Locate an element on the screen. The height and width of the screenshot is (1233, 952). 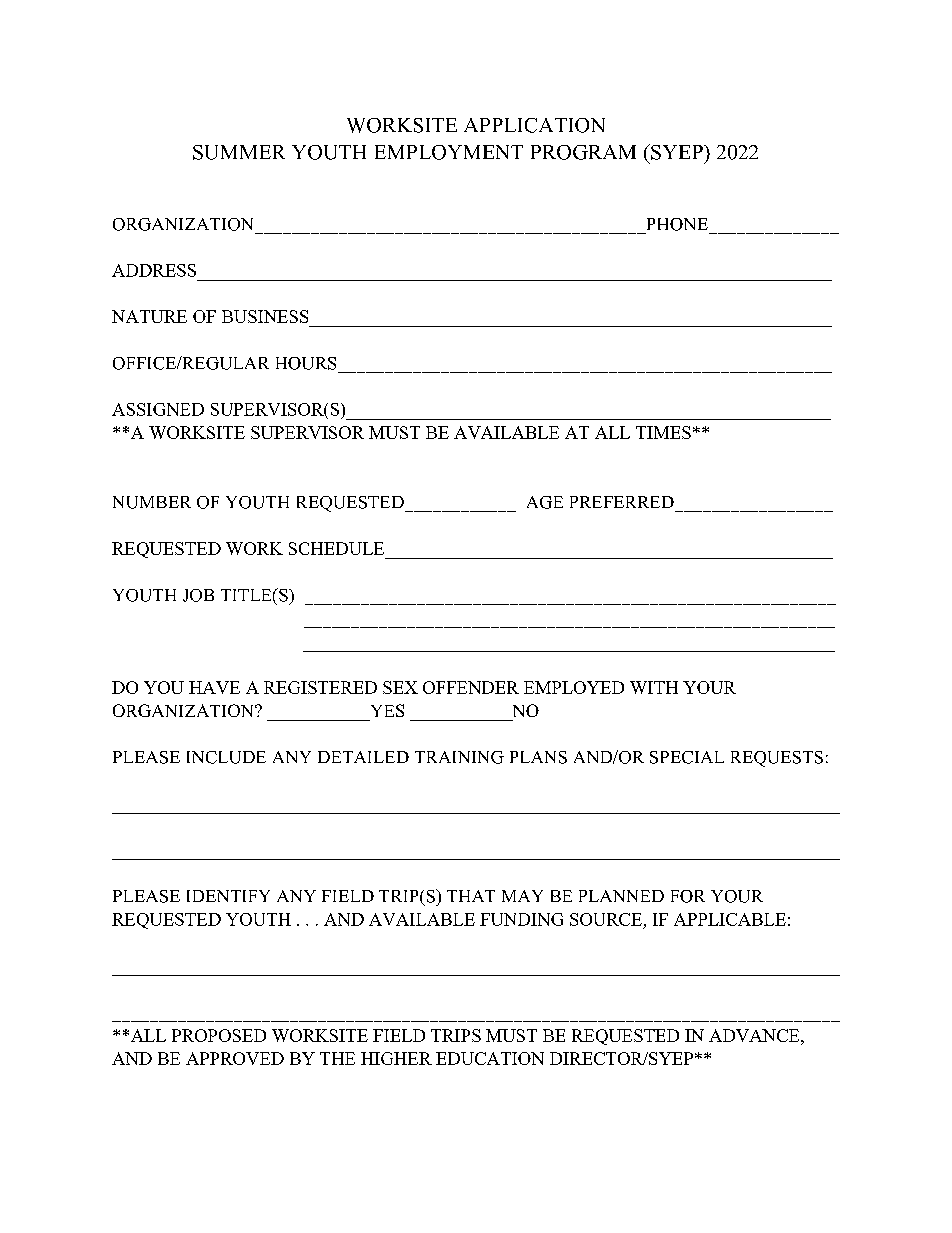
SEX is located at coordinates (400, 687).
